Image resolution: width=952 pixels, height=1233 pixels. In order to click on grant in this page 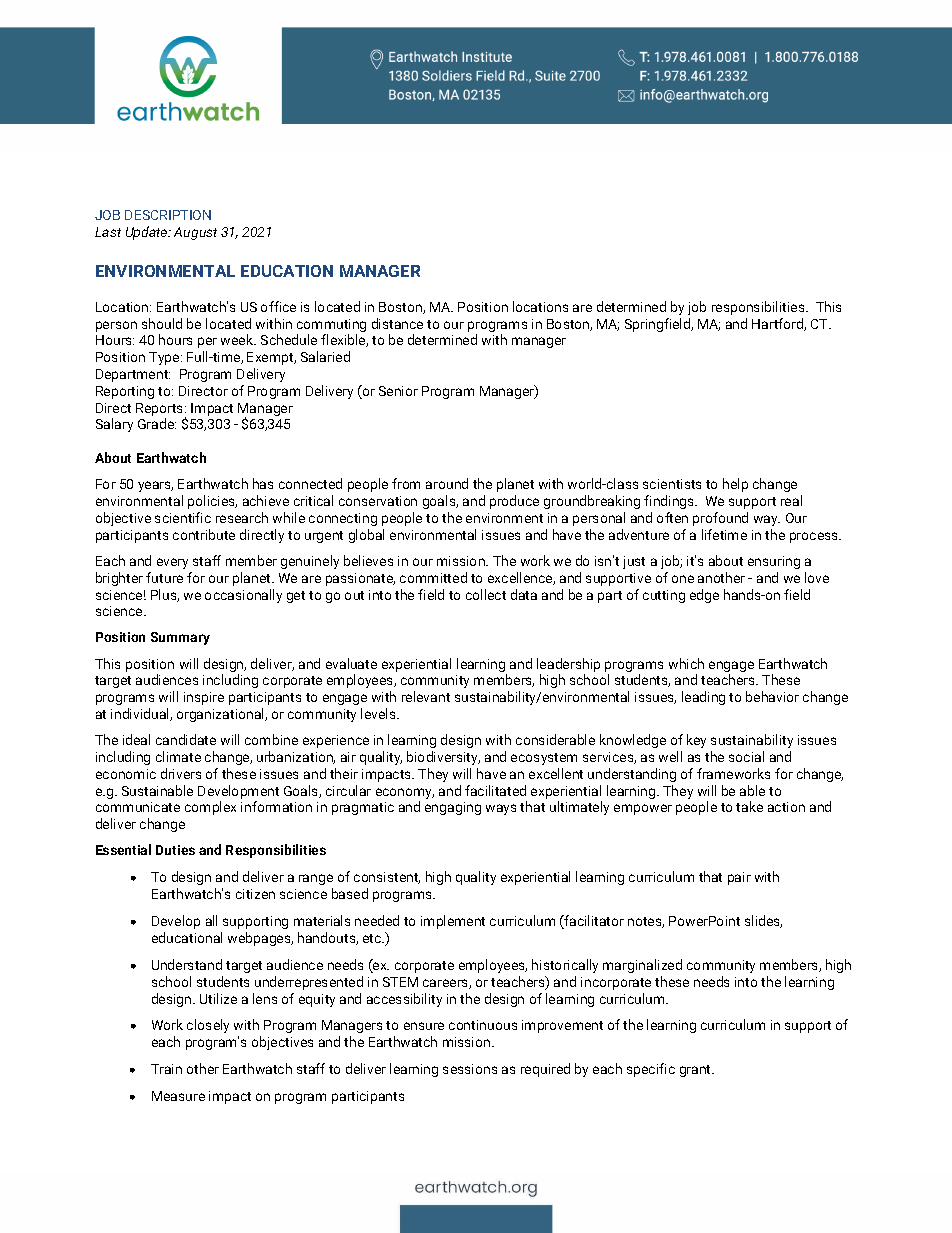, I will do `click(696, 1071)`.
